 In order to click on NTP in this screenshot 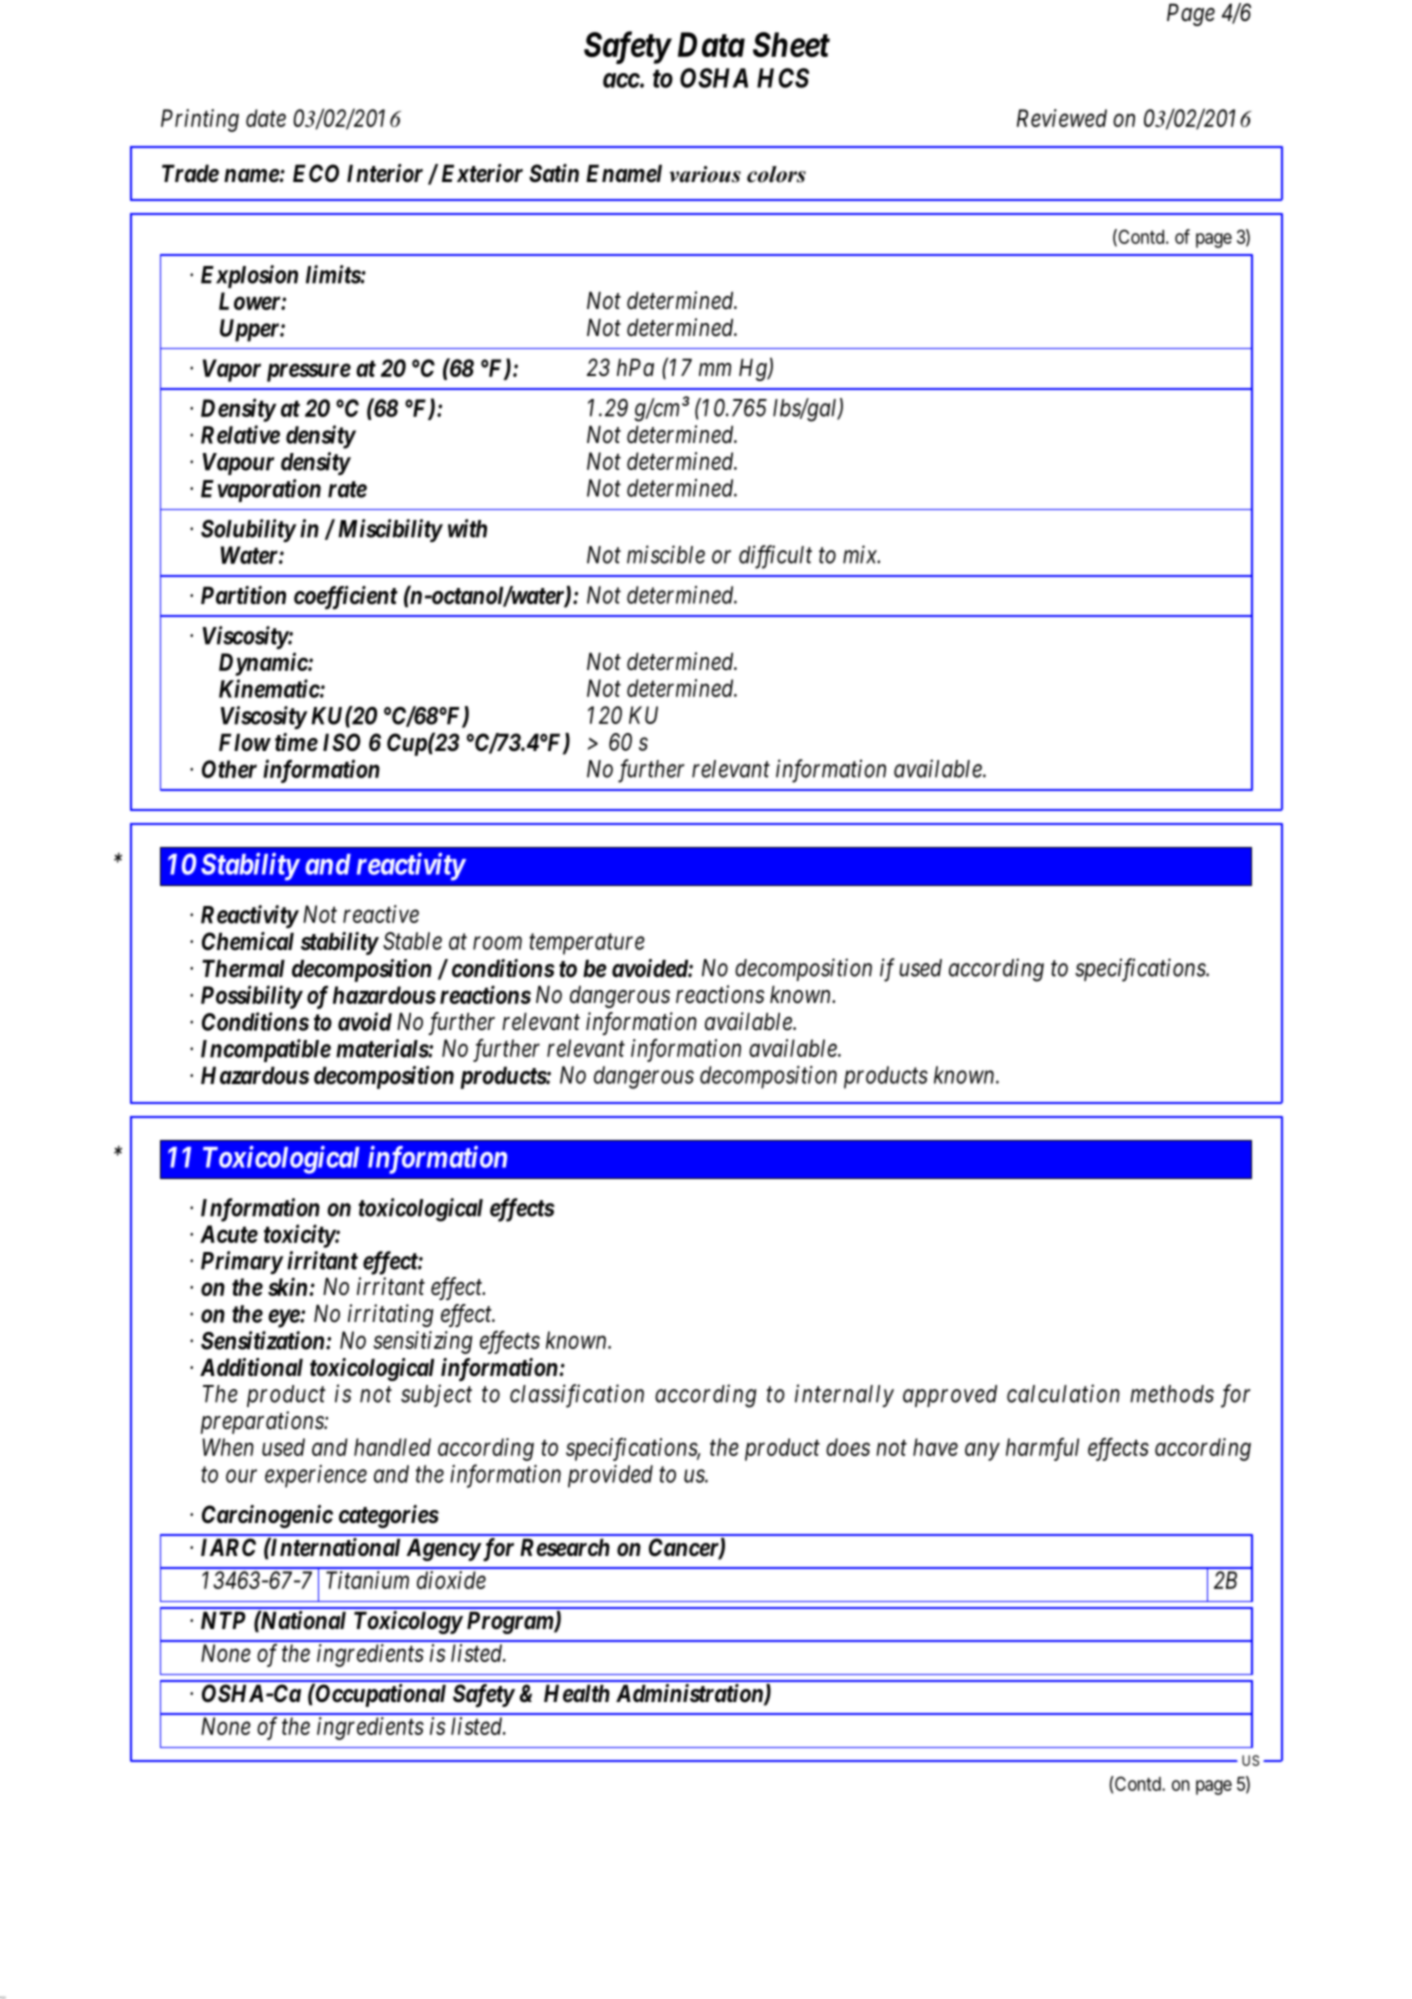, I will do `click(223, 1620)`.
